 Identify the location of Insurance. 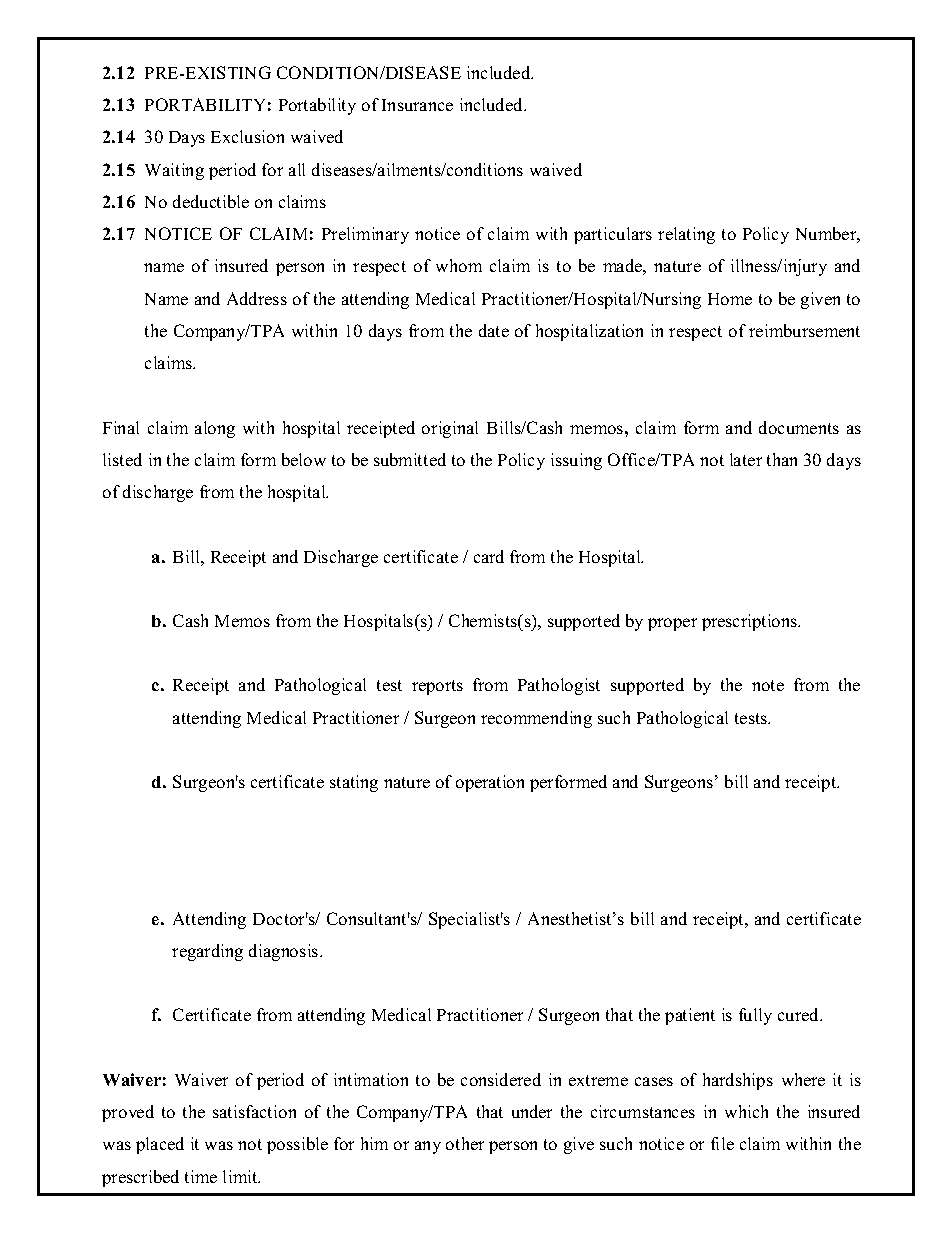
(417, 105).
